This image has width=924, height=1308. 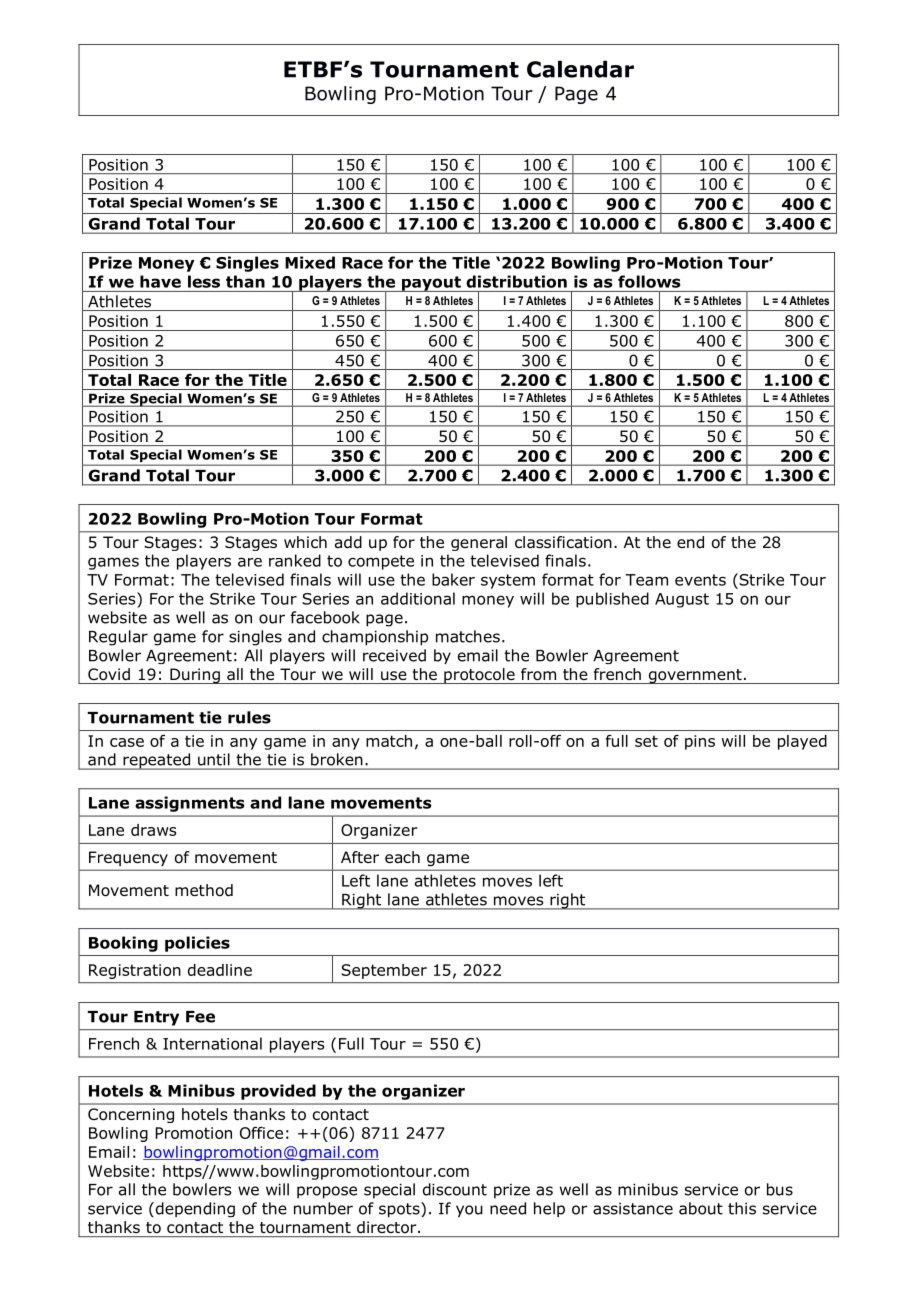 I want to click on method, so click(x=204, y=890).
